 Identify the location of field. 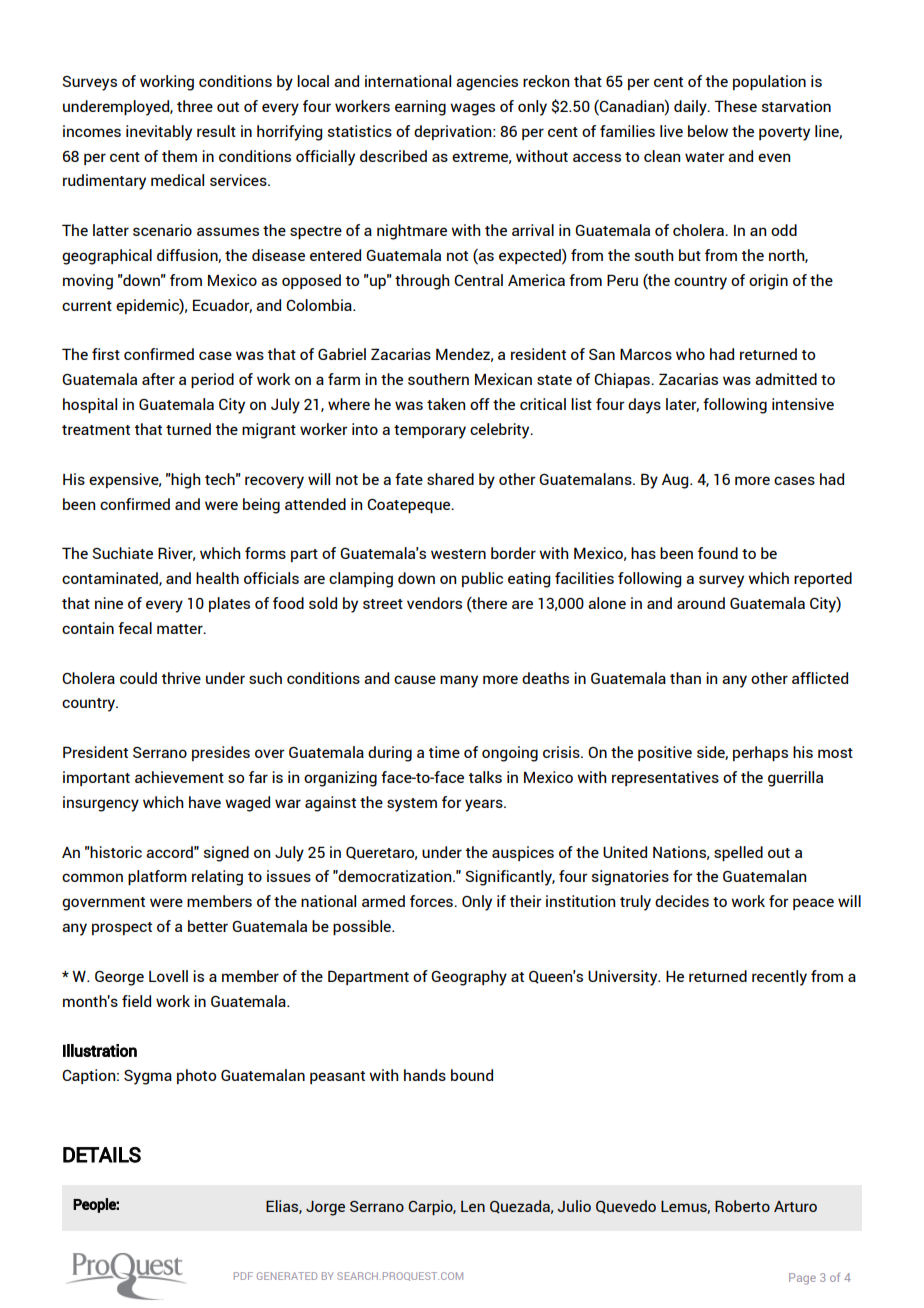
(136, 1001).
